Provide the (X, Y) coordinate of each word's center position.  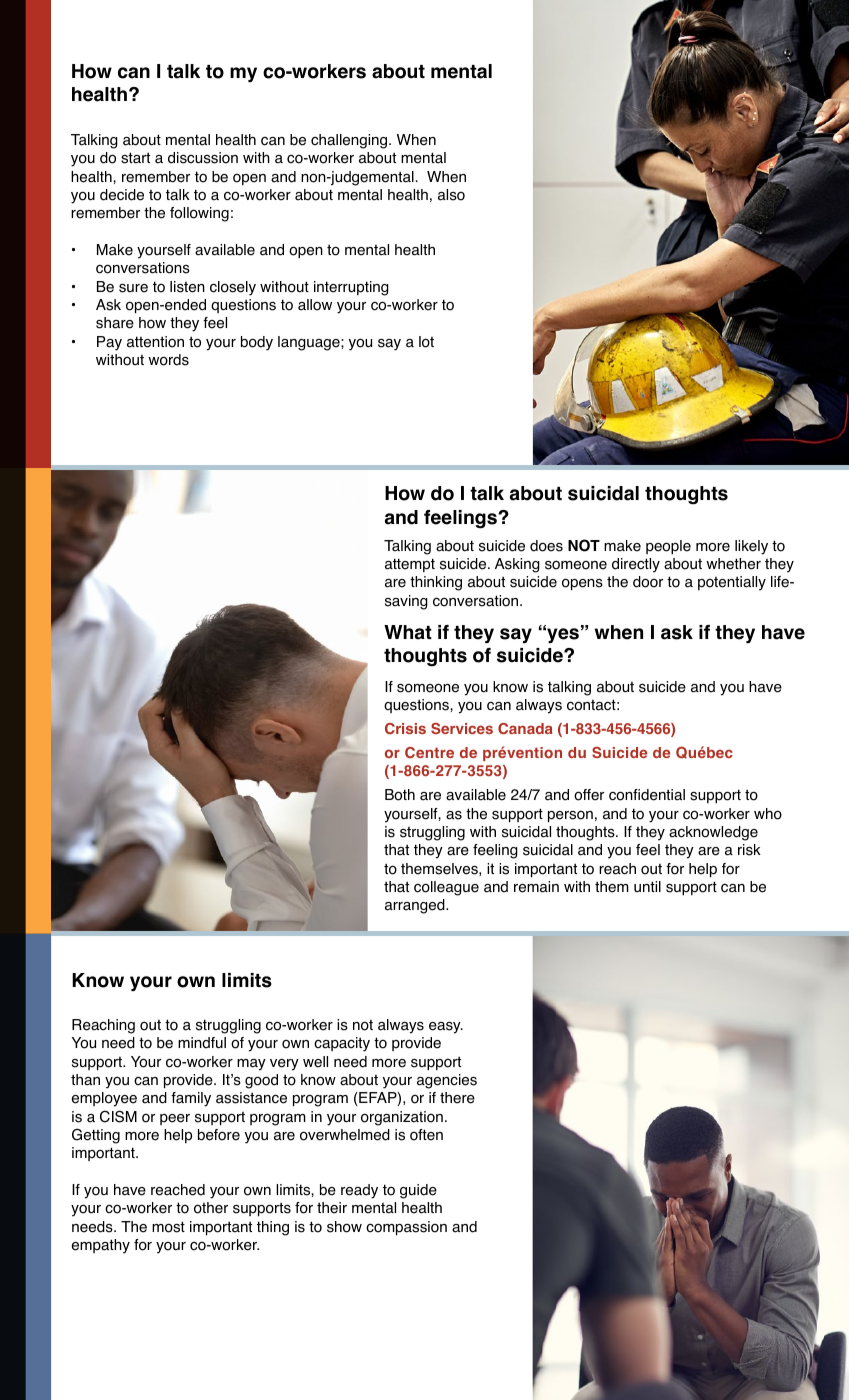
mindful (202, 1043)
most (168, 1227)
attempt (410, 565)
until (647, 886)
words (168, 360)
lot (426, 342)
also (451, 195)
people (668, 547)
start (135, 158)
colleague (446, 888)
